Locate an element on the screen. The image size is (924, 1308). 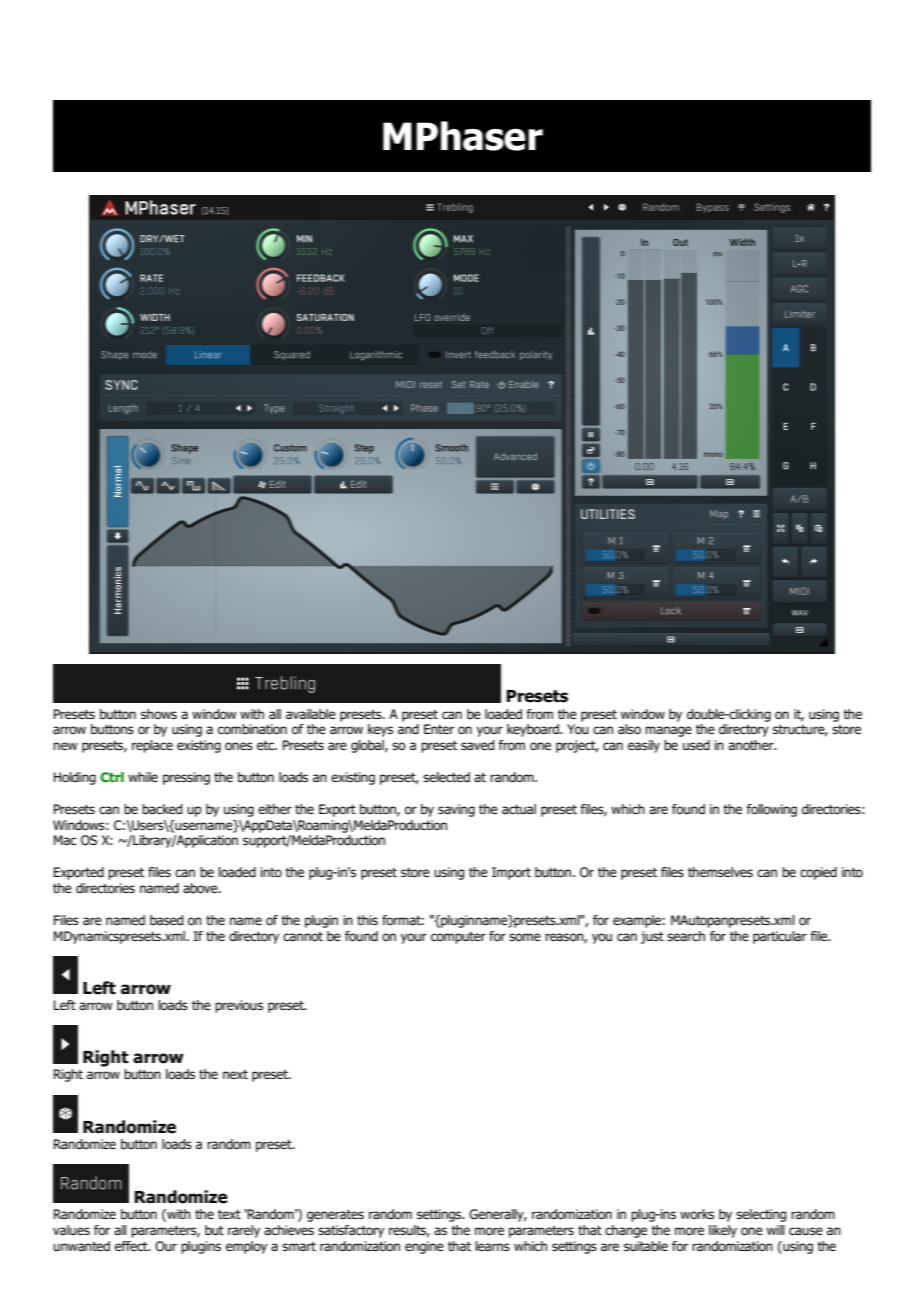
another is located at coordinates (752, 745).
